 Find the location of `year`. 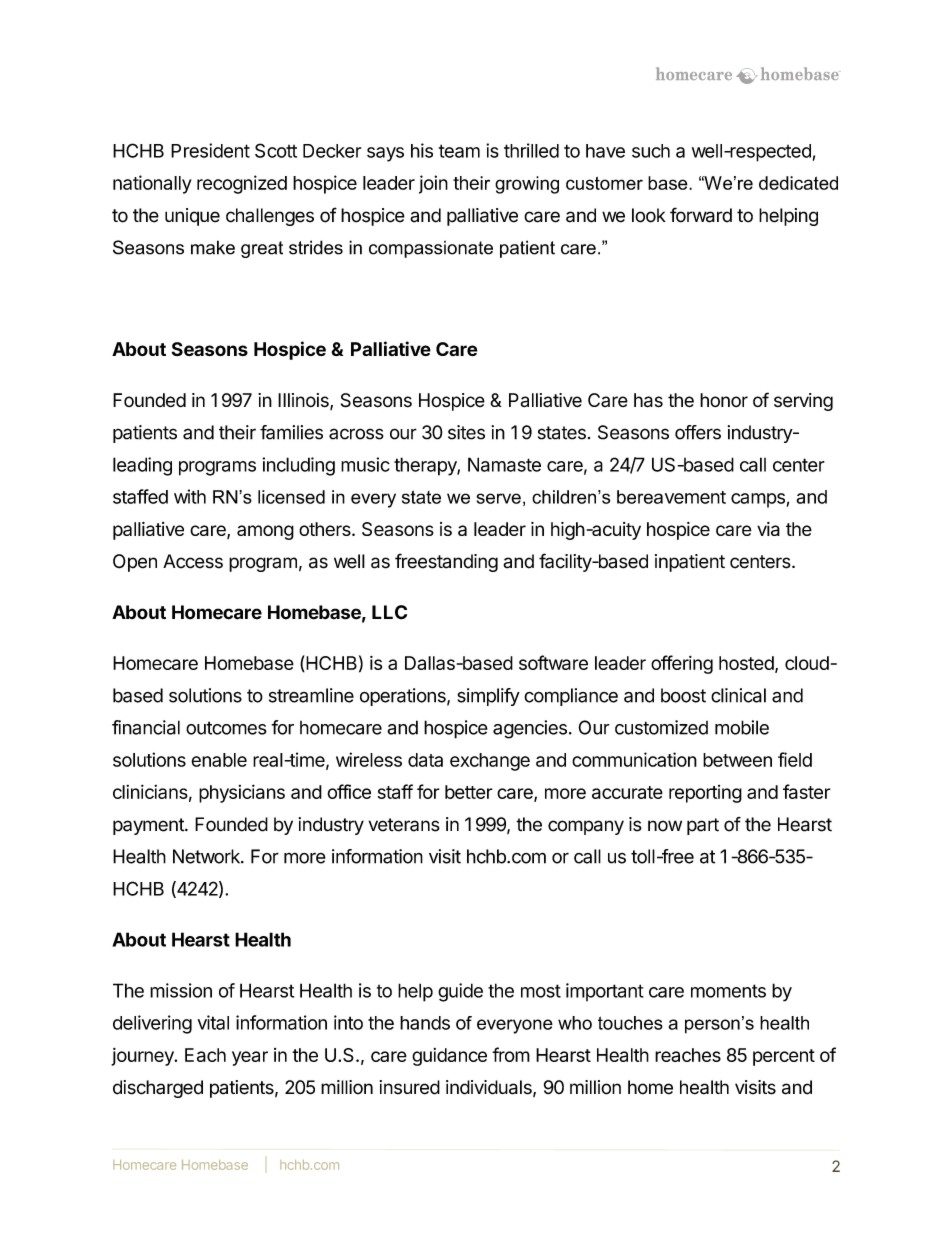

year is located at coordinates (250, 1058).
